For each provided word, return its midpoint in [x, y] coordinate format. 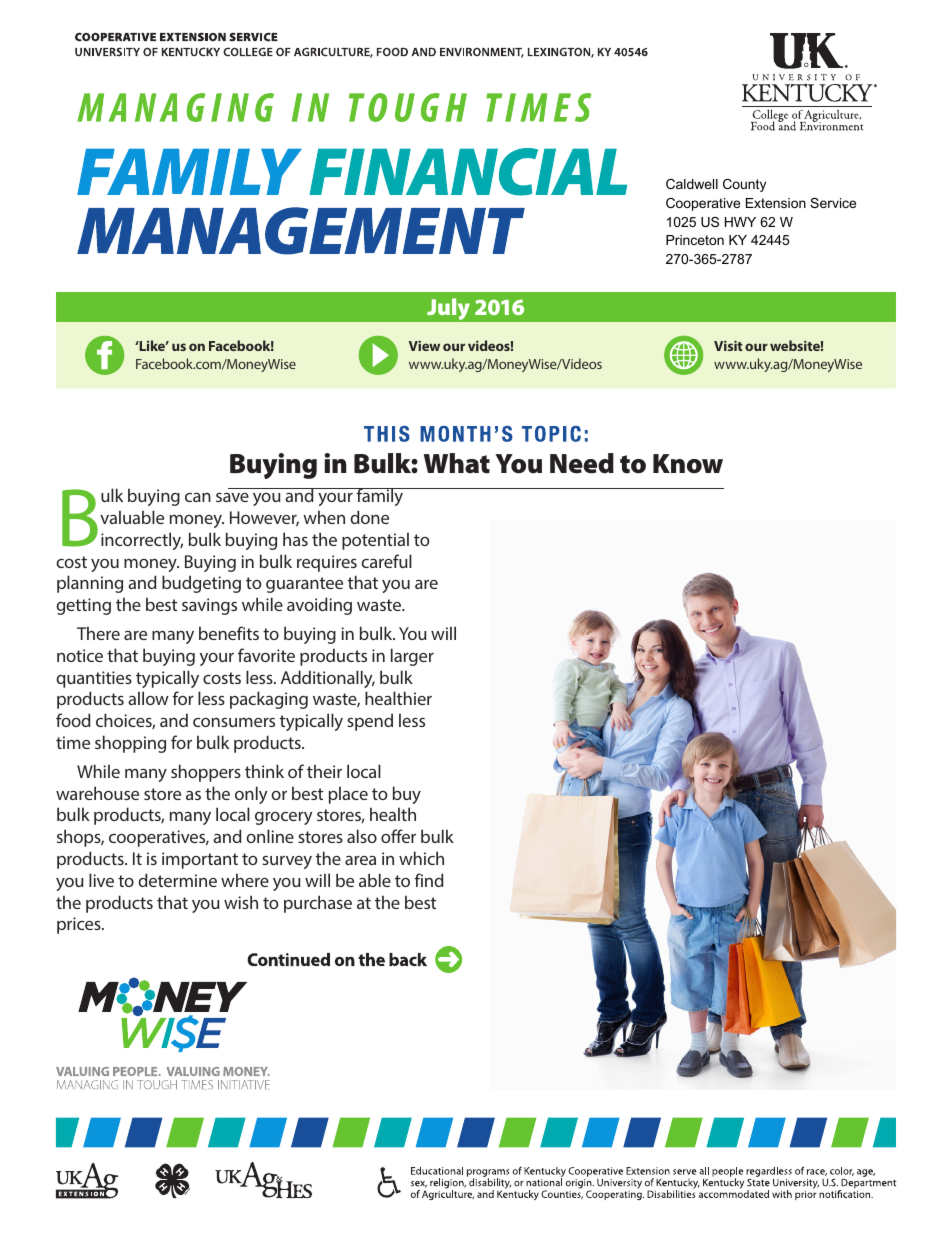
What [457, 463]
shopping [130, 744]
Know [688, 464]
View [424, 345]
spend [370, 722]
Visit [728, 345]
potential [375, 541]
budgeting [201, 584]
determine [177, 880]
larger [412, 657]
